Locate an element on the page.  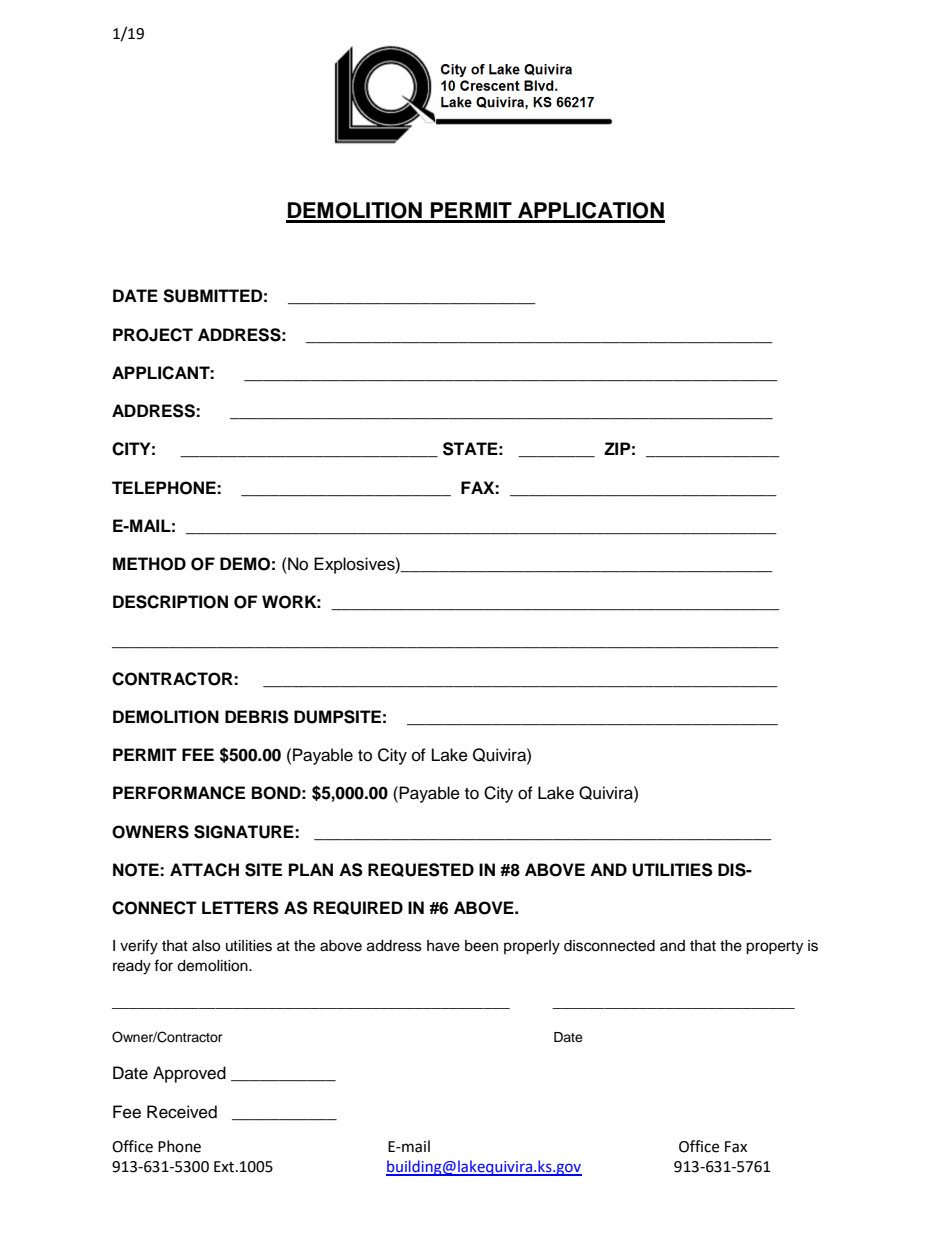
properly is located at coordinates (532, 947).
